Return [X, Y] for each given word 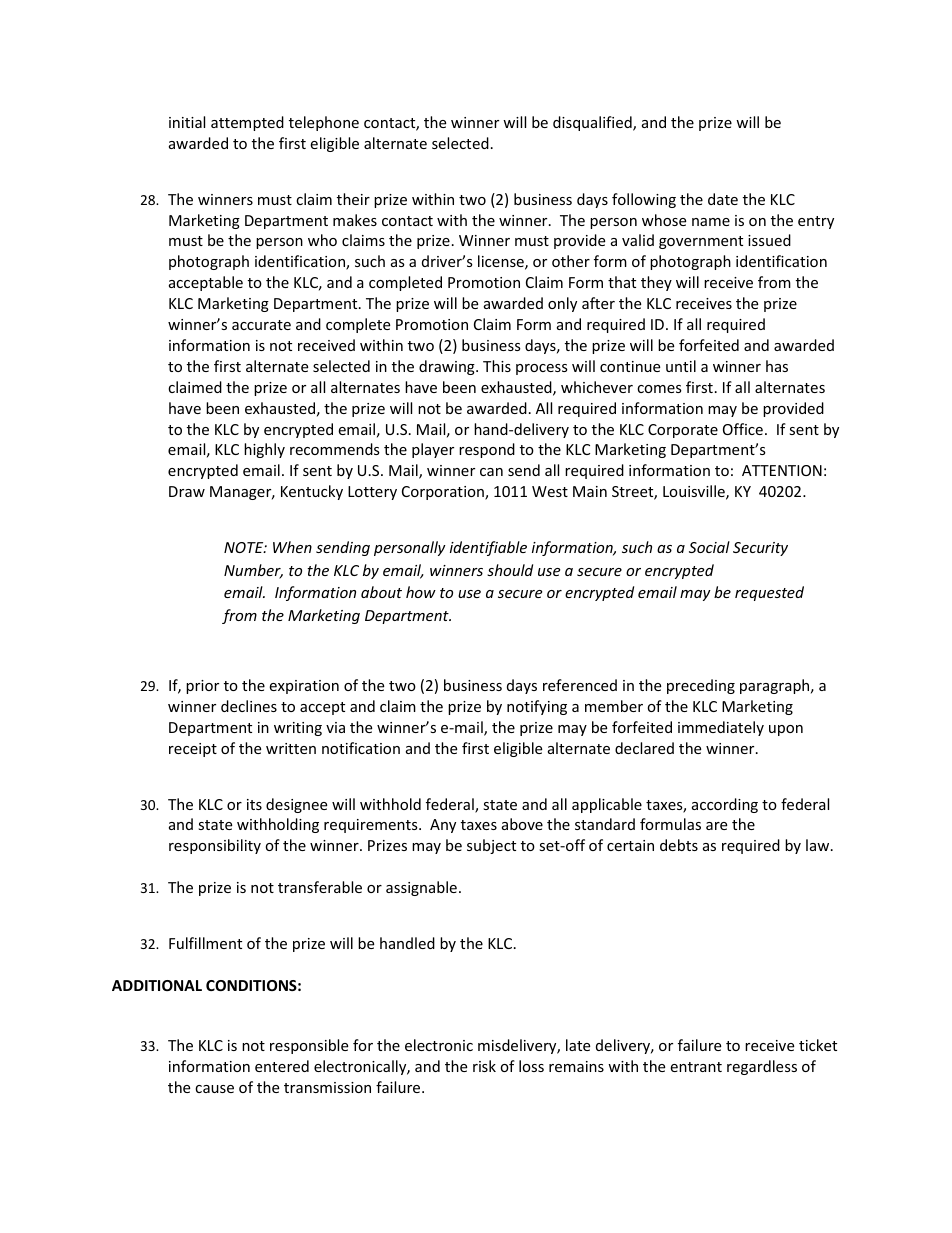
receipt [193, 750]
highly [264, 450]
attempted [247, 123]
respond [487, 450]
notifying [537, 707]
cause [214, 1089]
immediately [721, 728]
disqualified [593, 123]
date [723, 199]
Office [743, 429]
